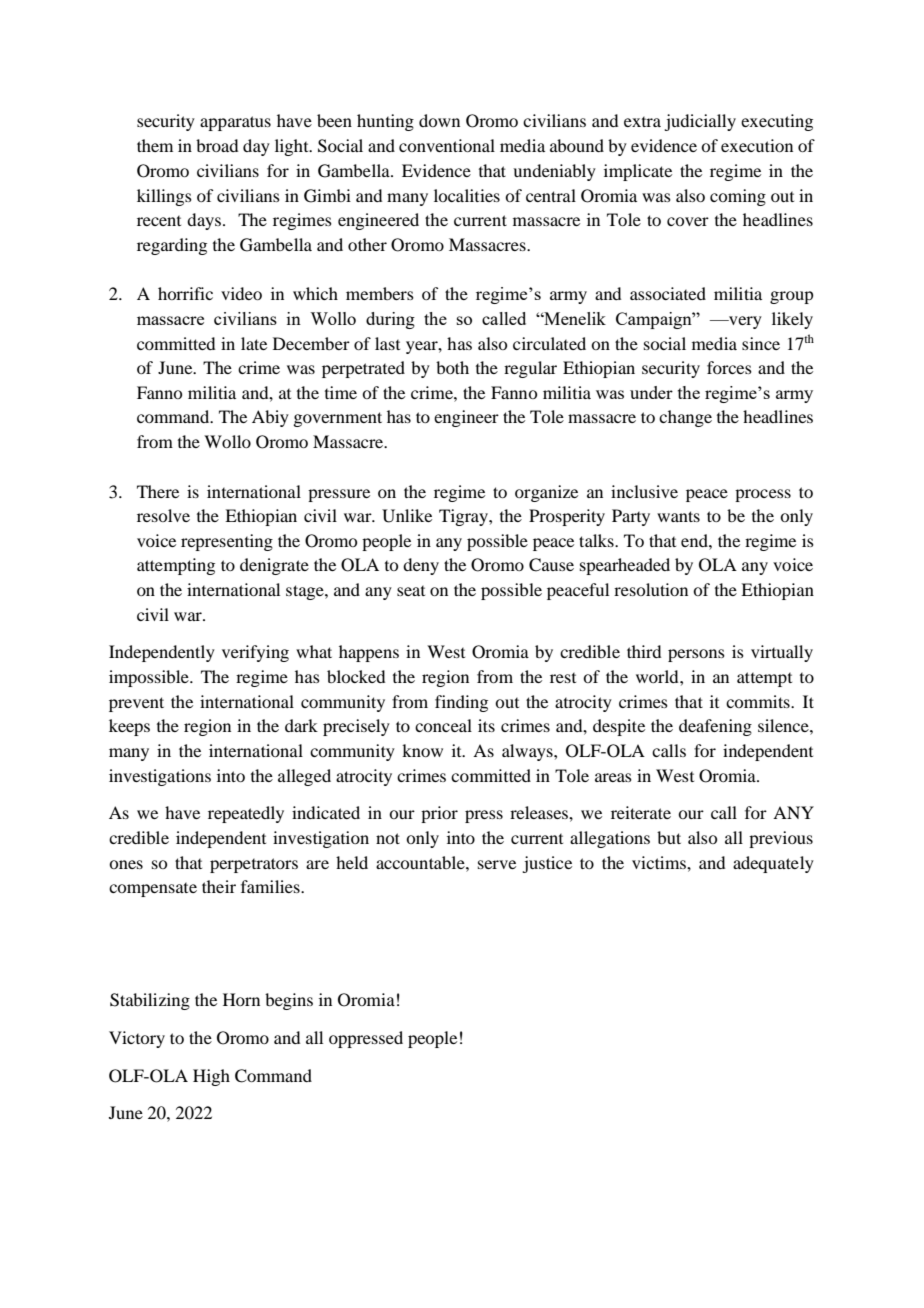  Describe the element at coordinates (447, 145) in the image. I see `conventional` at that location.
